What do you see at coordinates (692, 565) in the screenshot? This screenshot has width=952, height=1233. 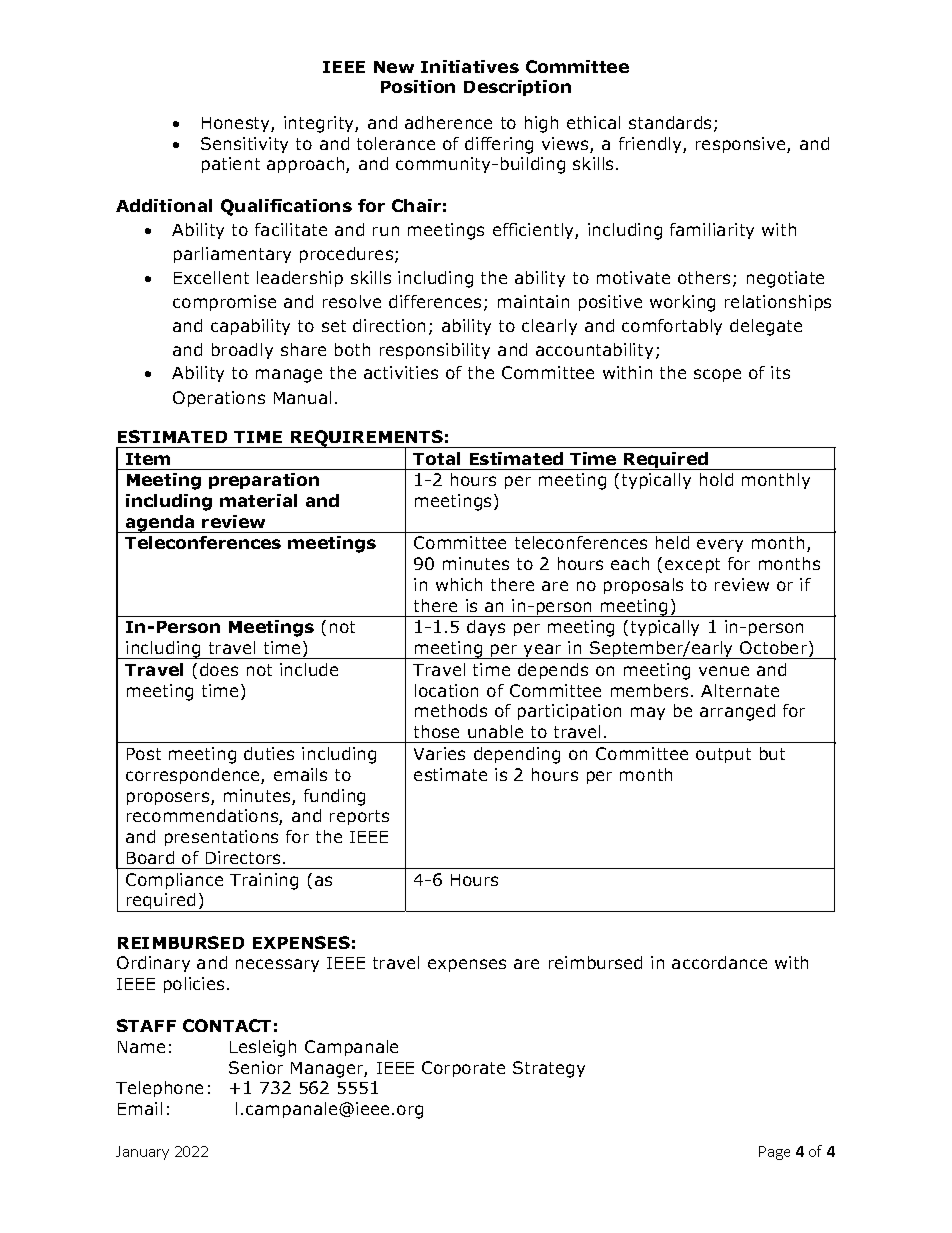 I see `except` at bounding box center [692, 565].
